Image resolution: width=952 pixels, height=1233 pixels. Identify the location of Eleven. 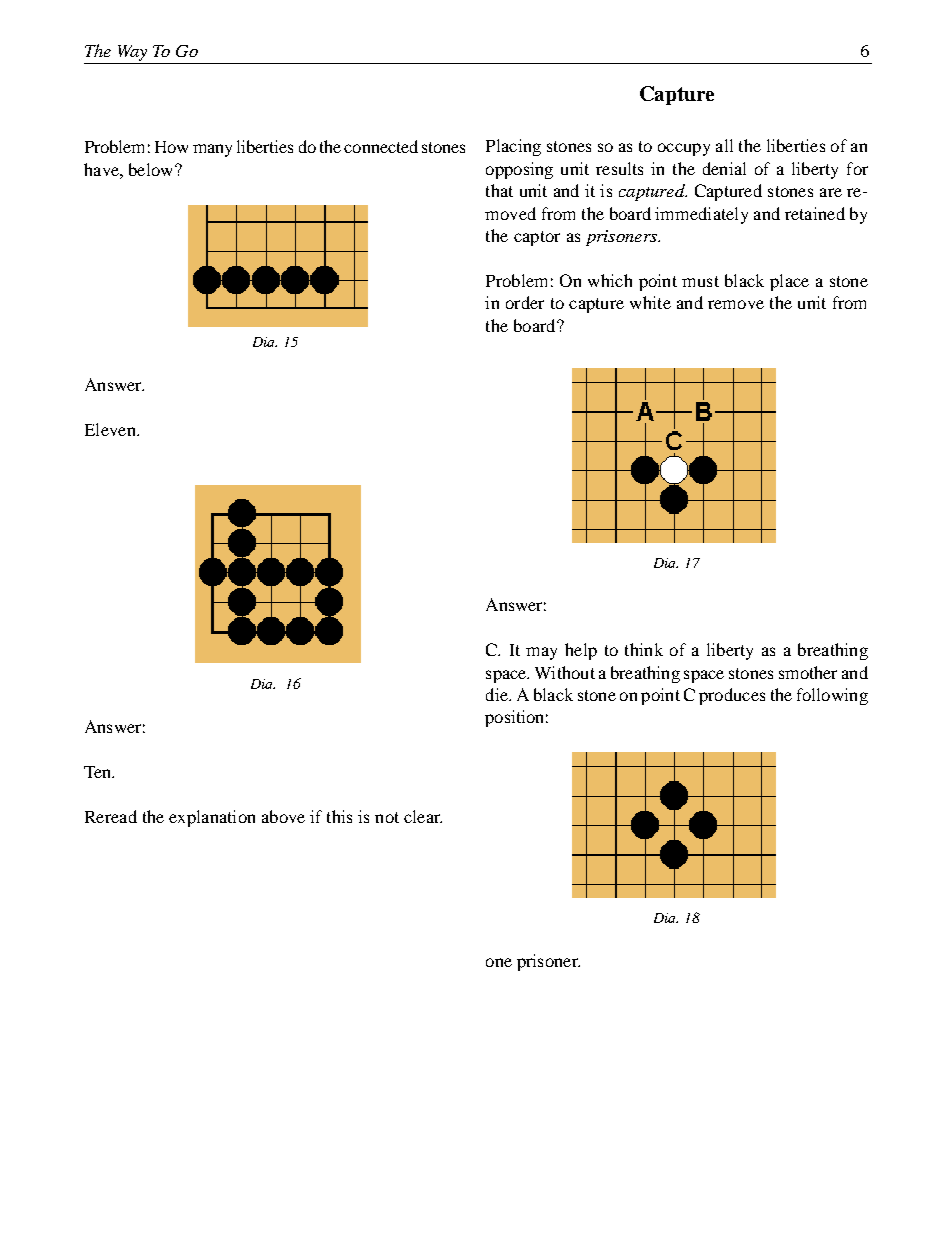
(111, 429).
